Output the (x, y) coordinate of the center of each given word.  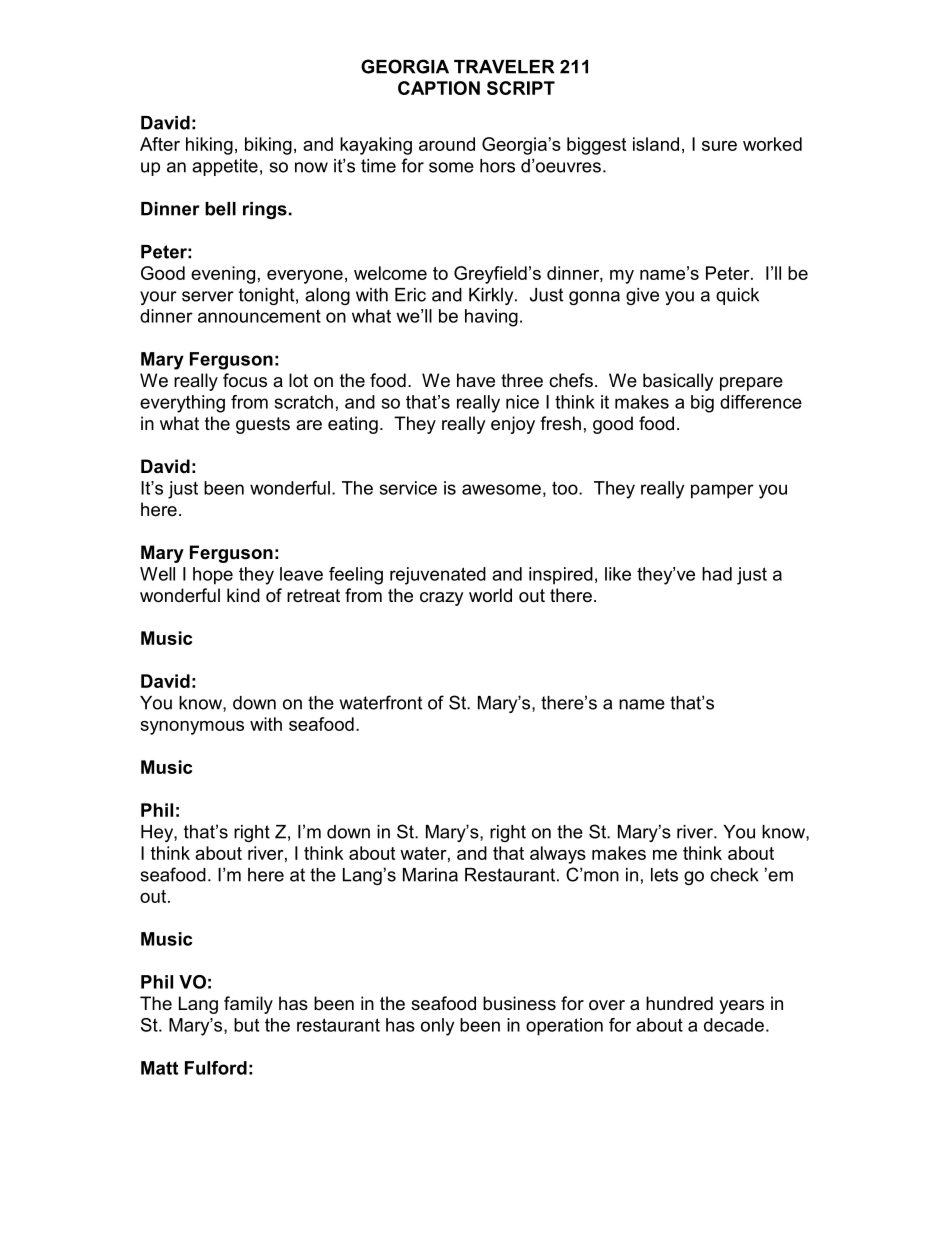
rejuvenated (438, 576)
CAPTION (439, 88)
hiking (209, 146)
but (246, 1025)
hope (213, 576)
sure (719, 146)
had (717, 574)
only (437, 1027)
